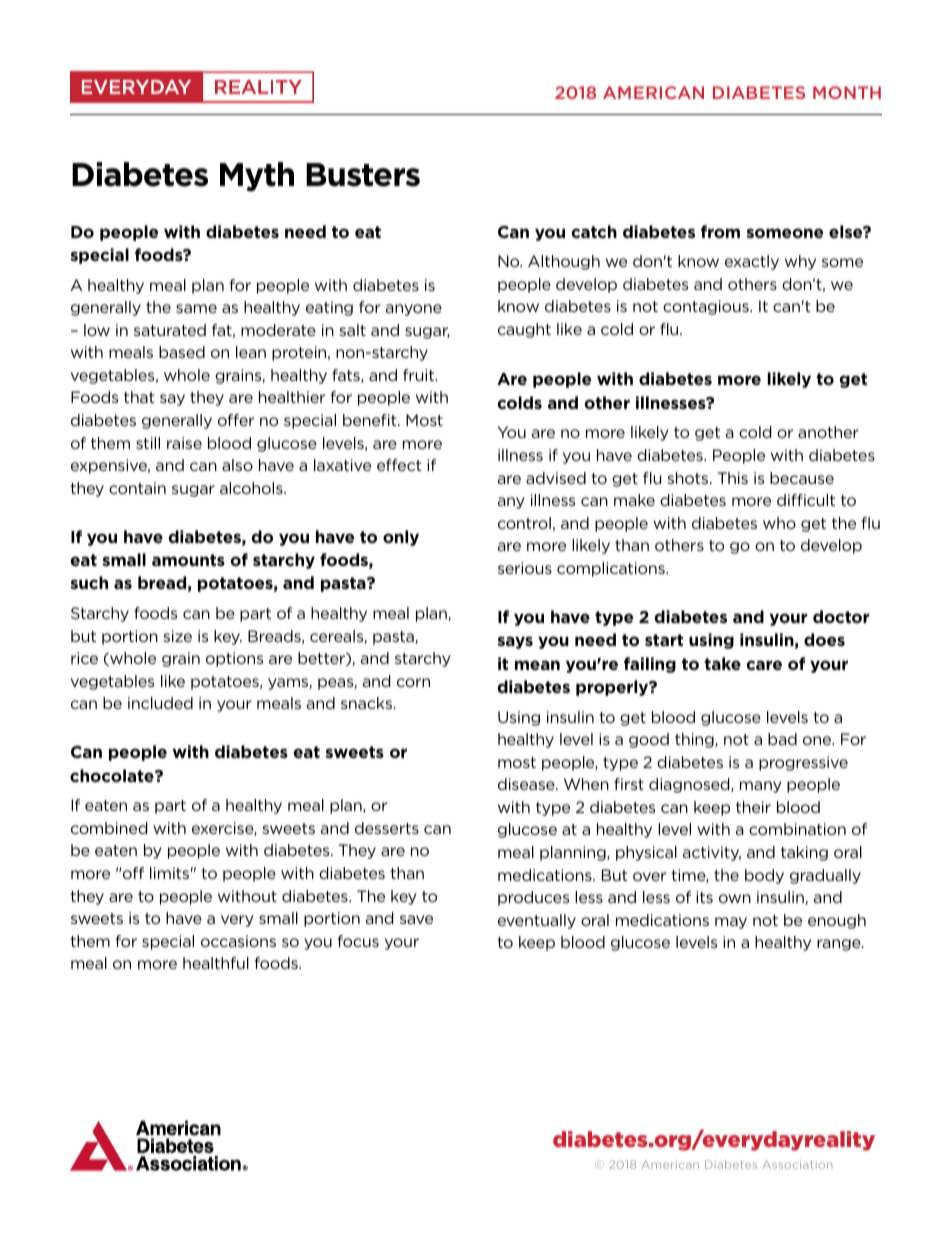 The width and height of the image is (952, 1233). Describe the element at coordinates (797, 1164) in the image. I see `Association` at that location.
